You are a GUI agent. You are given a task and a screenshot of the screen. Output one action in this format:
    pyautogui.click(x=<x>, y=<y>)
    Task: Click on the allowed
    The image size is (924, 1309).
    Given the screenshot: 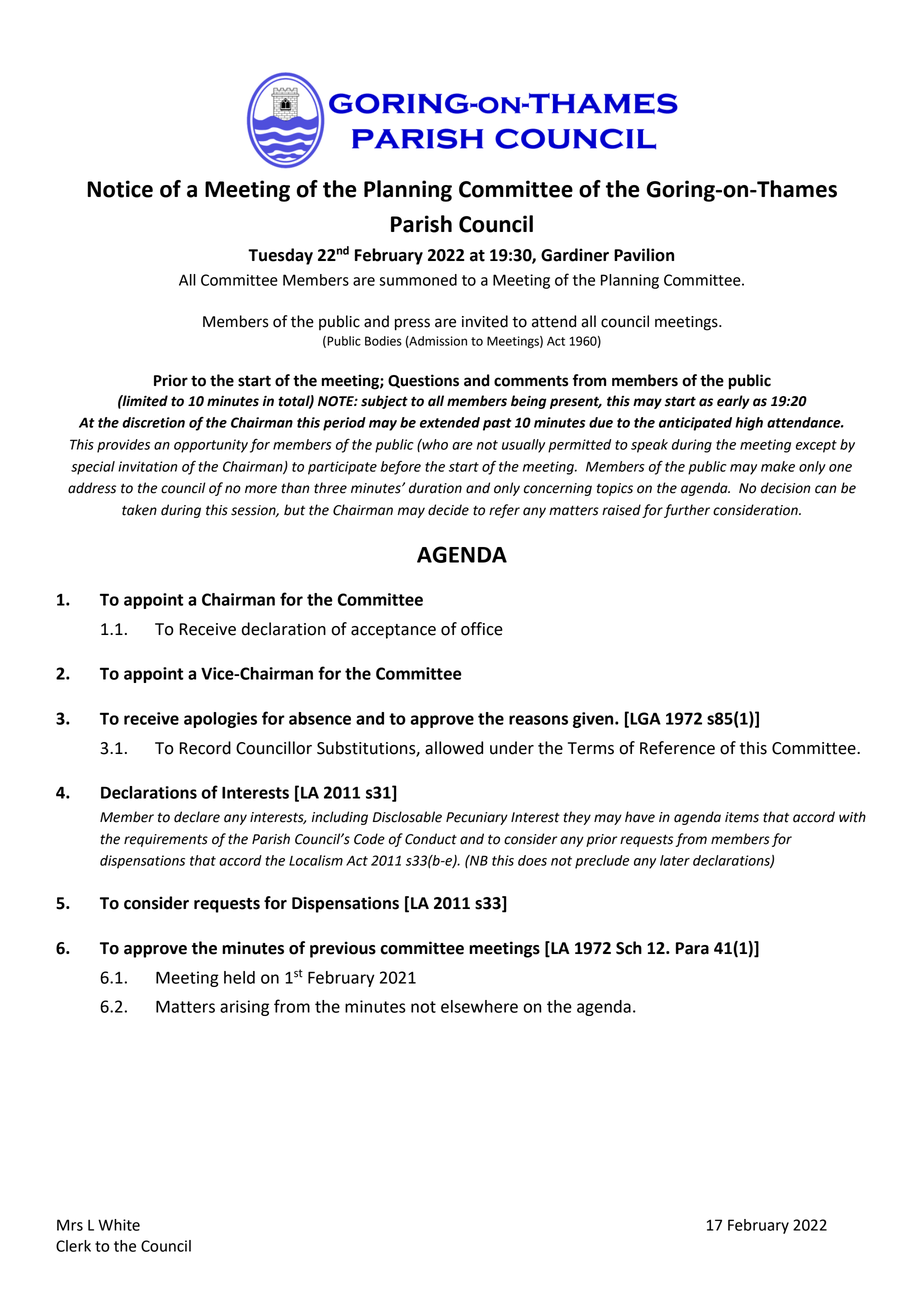 What is the action you would take?
    pyautogui.click(x=454, y=748)
